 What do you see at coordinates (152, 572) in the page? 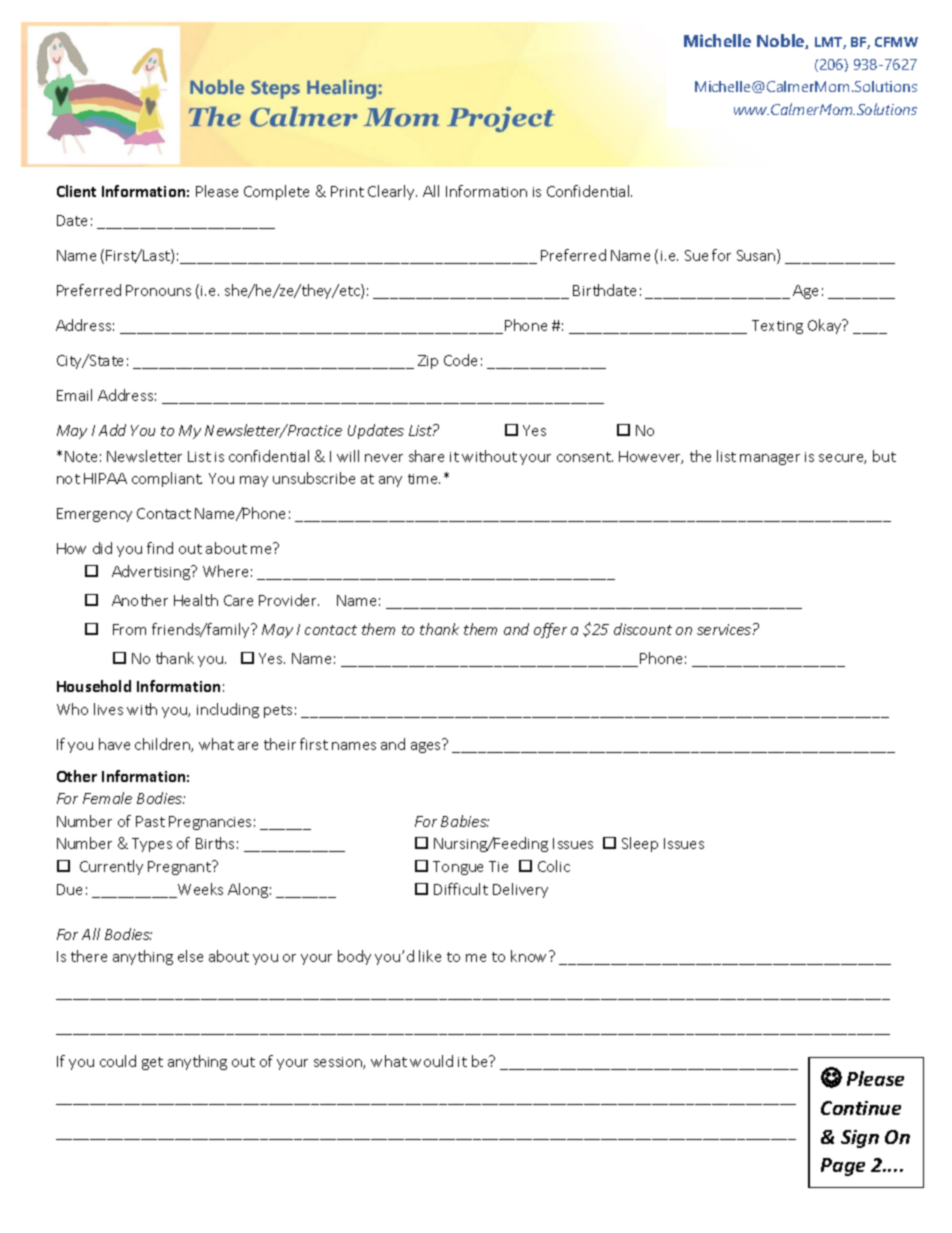
I see `Advertising` at bounding box center [152, 572].
